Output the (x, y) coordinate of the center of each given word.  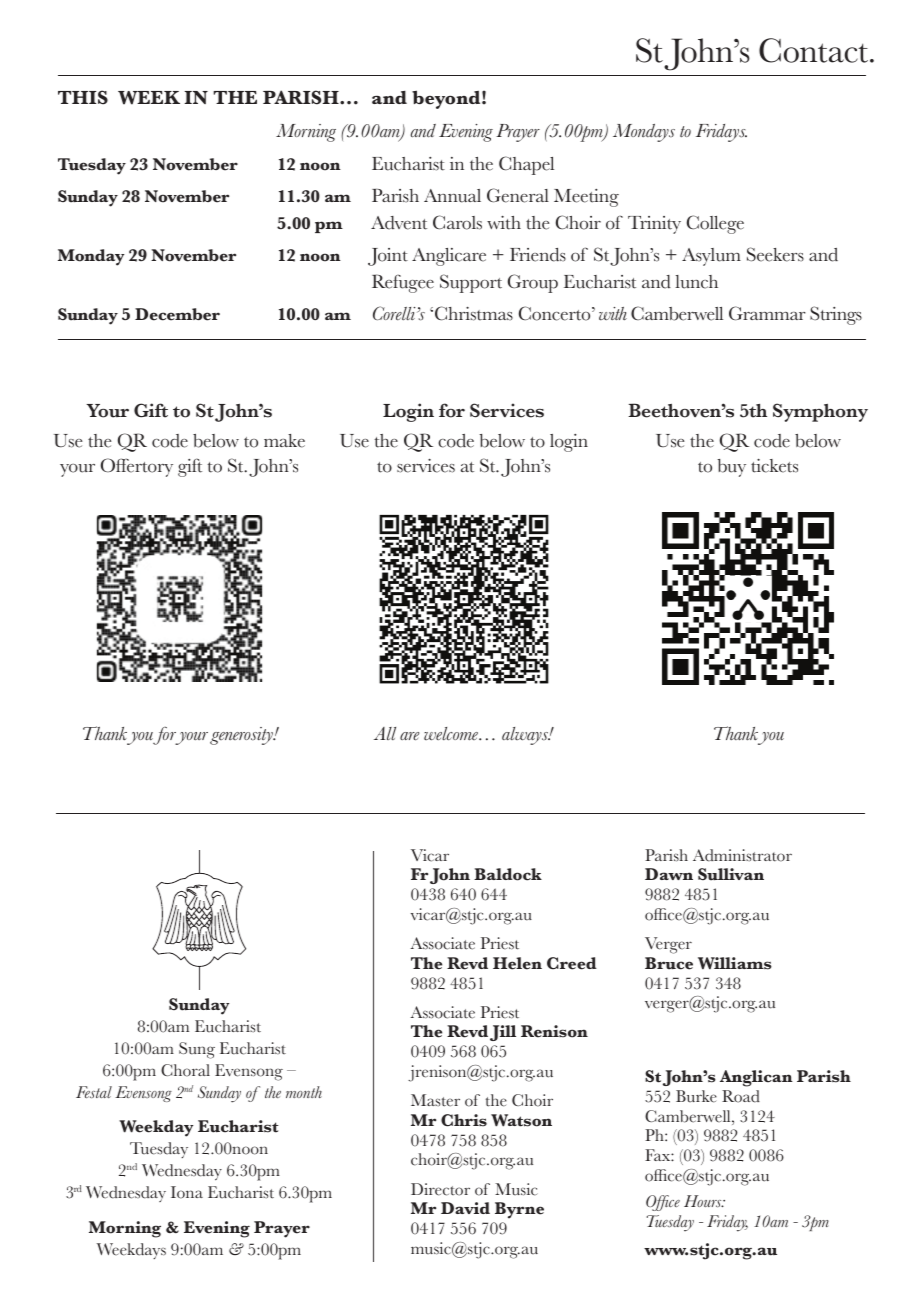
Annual (452, 196)
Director (440, 1189)
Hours (704, 1201)
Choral (185, 1070)
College (715, 224)
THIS (83, 97)
